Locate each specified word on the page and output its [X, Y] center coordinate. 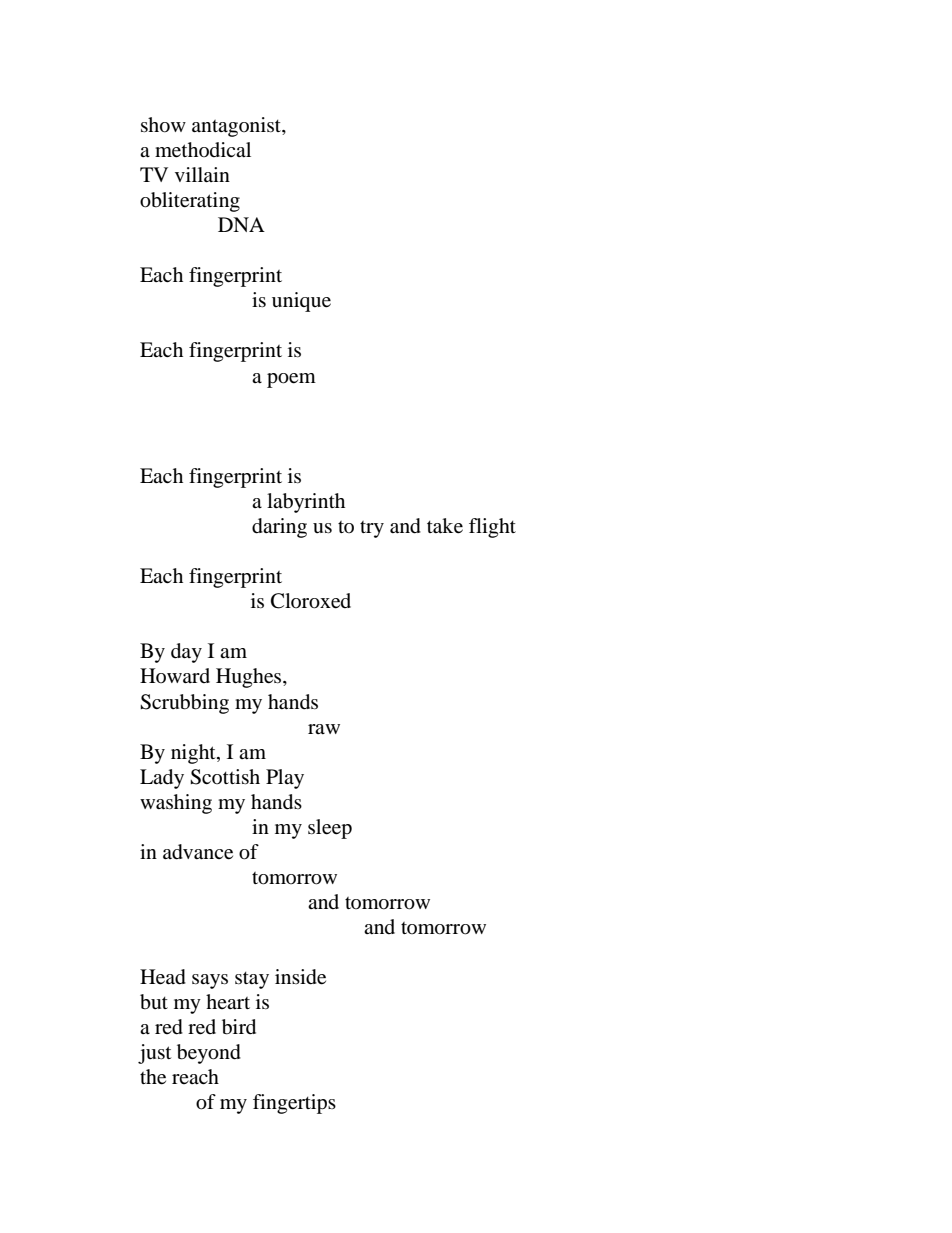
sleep [330, 829]
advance [198, 852]
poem [291, 380]
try [372, 529]
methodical [203, 150]
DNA [241, 224]
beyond [209, 1054]
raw [324, 729]
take [445, 526]
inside [300, 977]
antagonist [237, 127]
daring [279, 528]
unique [301, 302]
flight [492, 528]
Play [285, 779]
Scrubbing [184, 704]
